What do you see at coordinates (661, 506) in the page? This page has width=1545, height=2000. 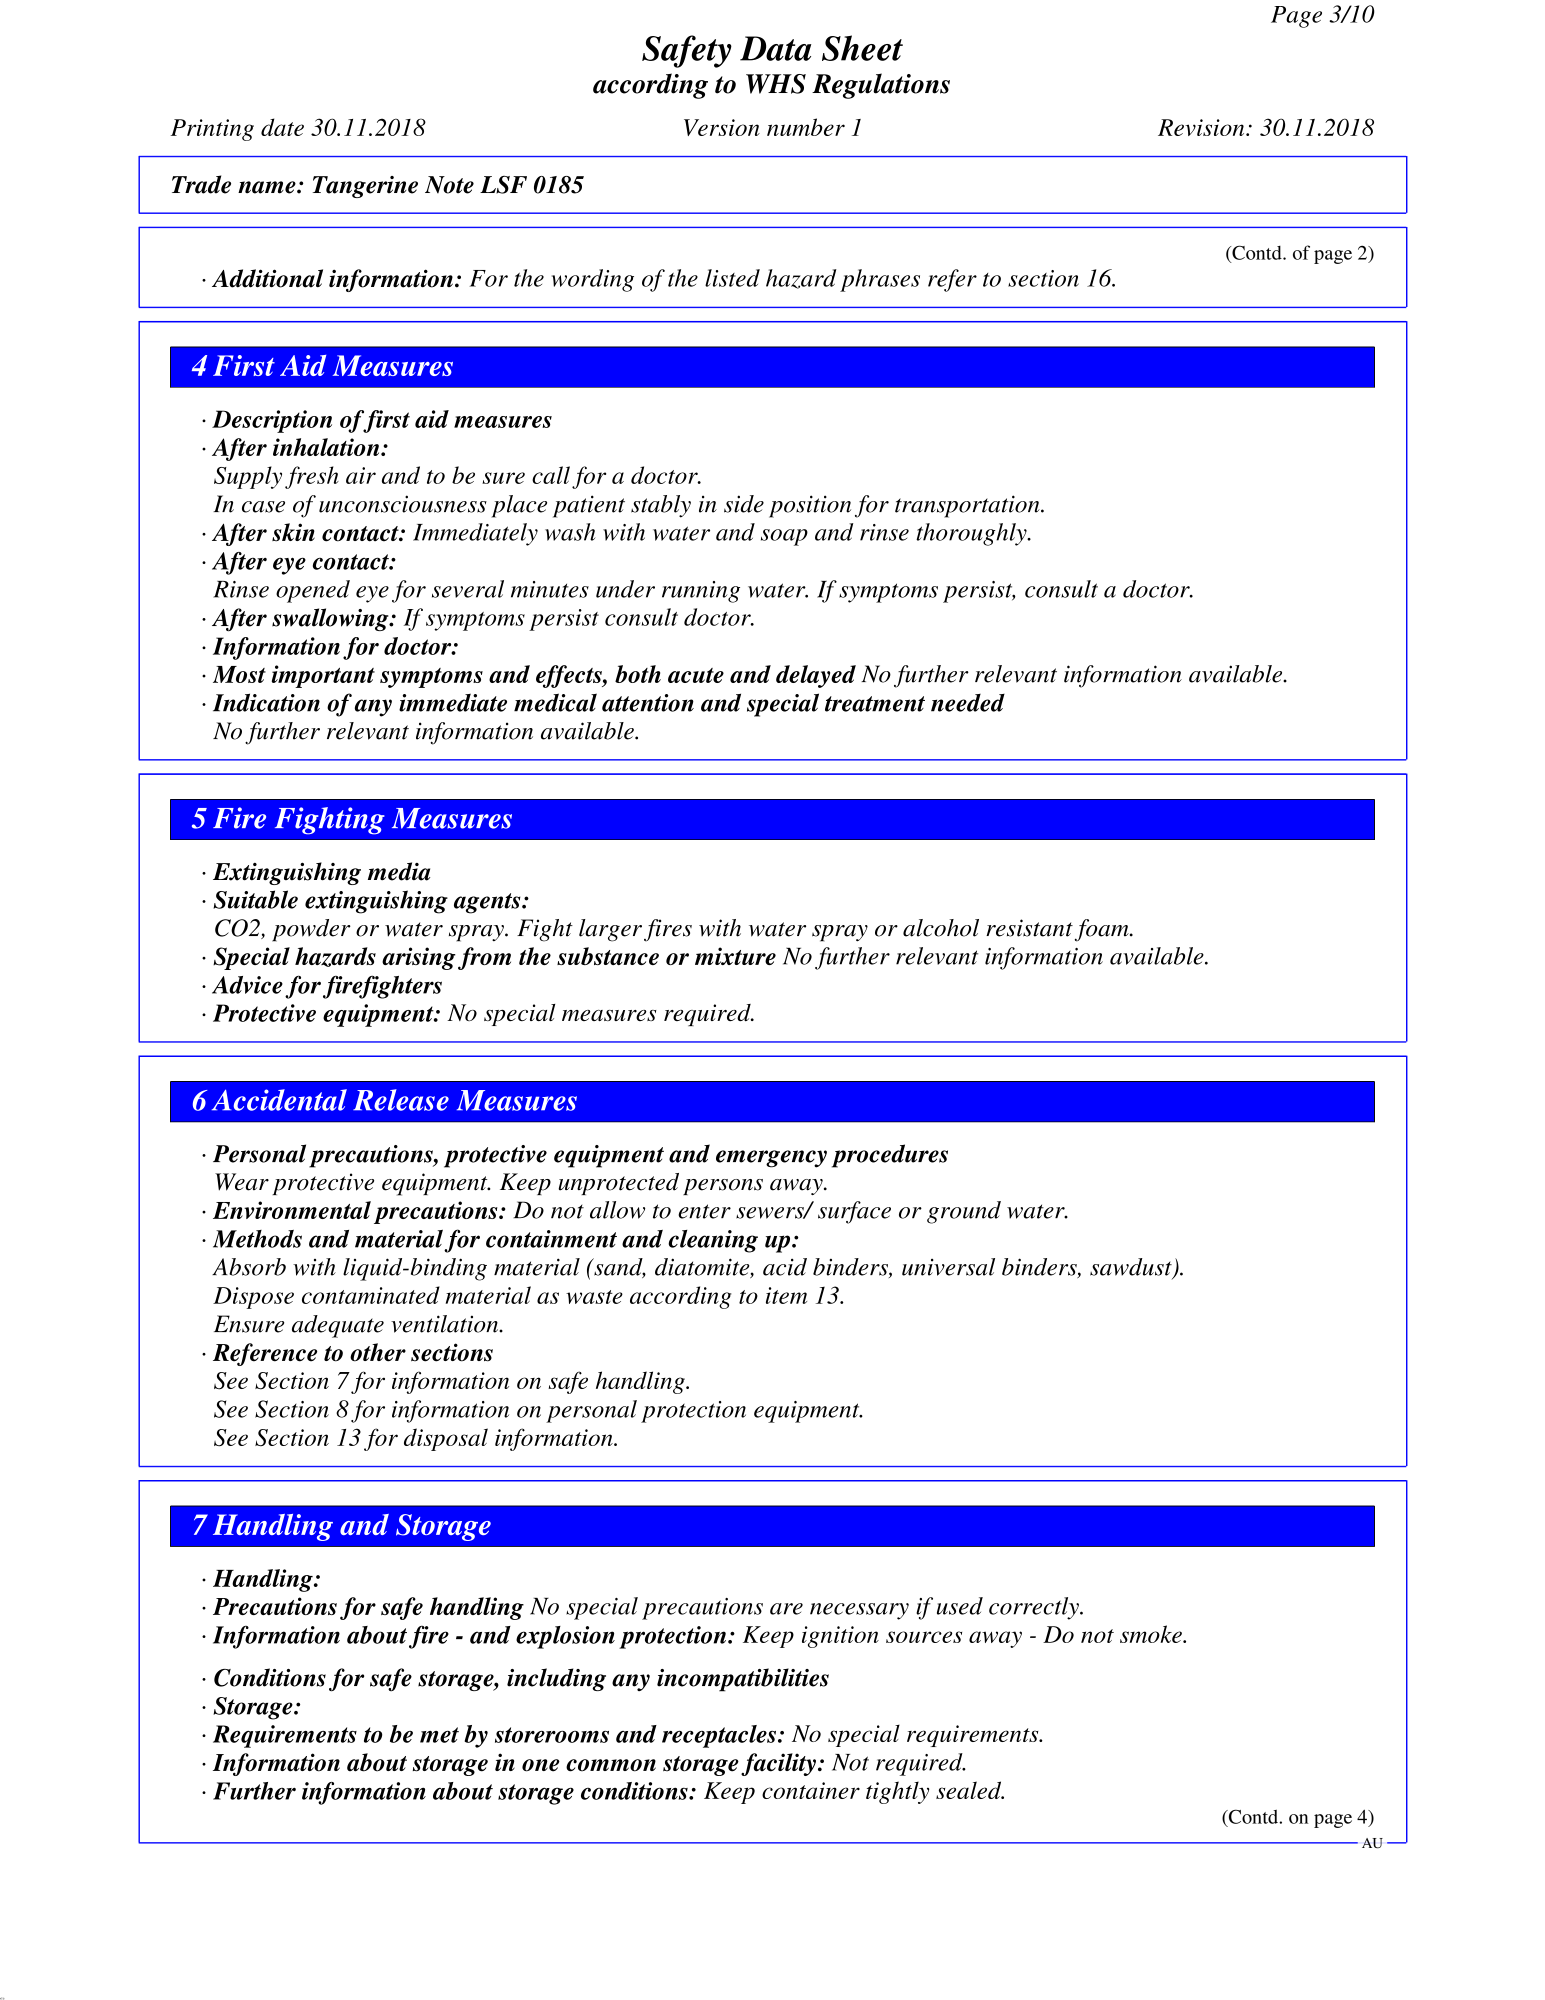 I see `stably` at bounding box center [661, 506].
